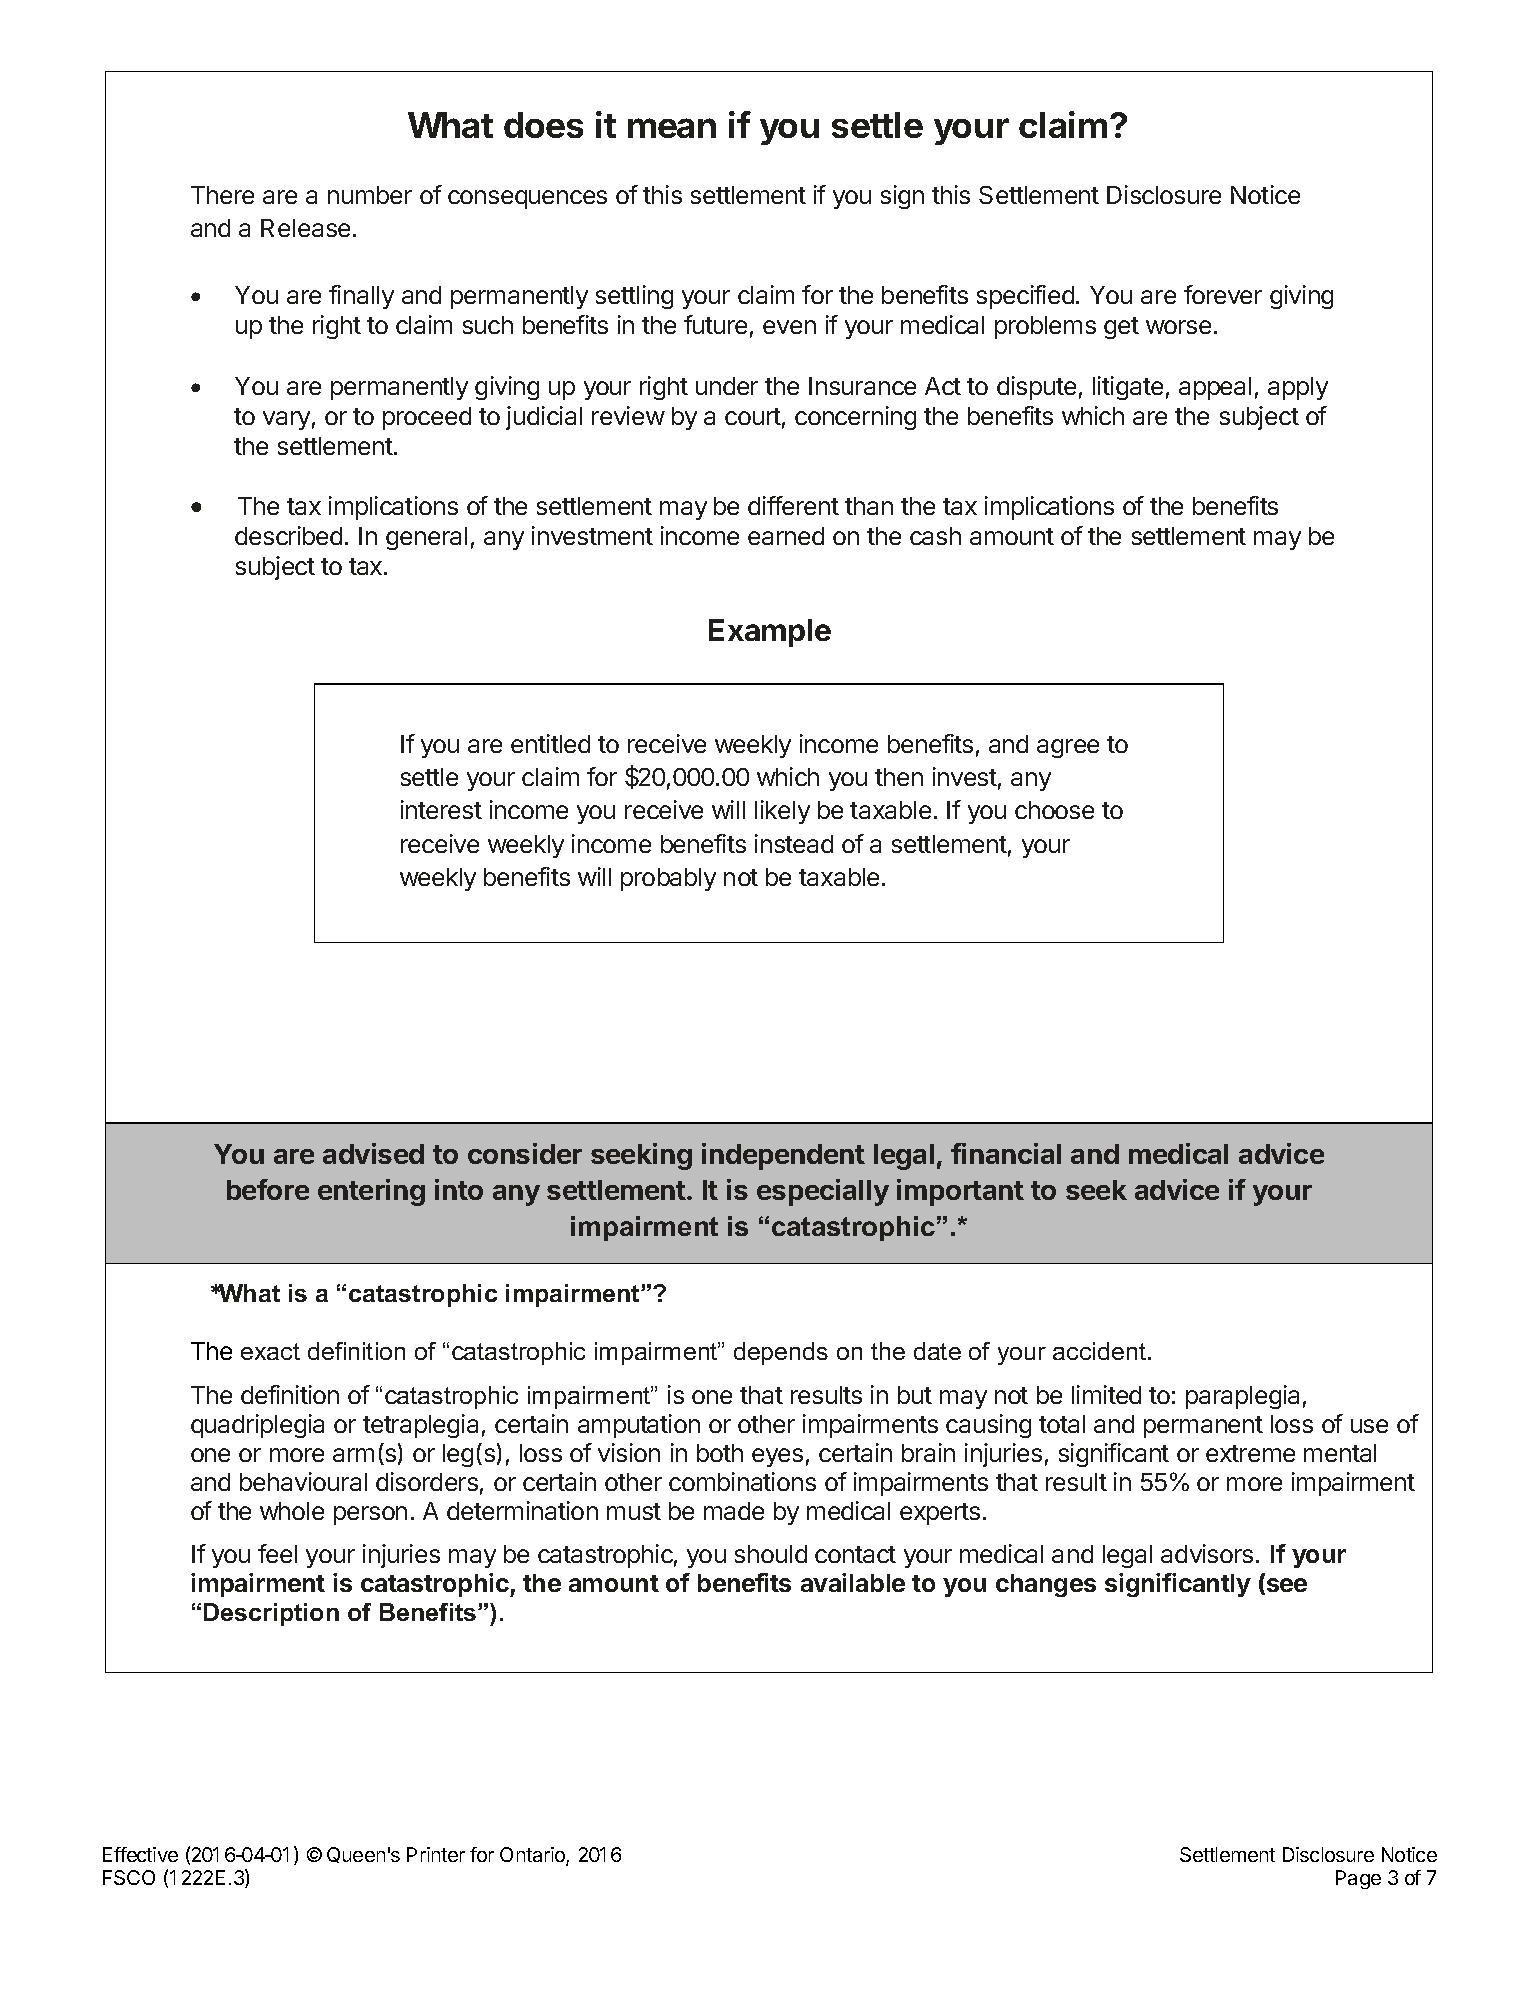 The image size is (1538, 1990). Describe the element at coordinates (668, 879) in the image. I see `probably` at that location.
